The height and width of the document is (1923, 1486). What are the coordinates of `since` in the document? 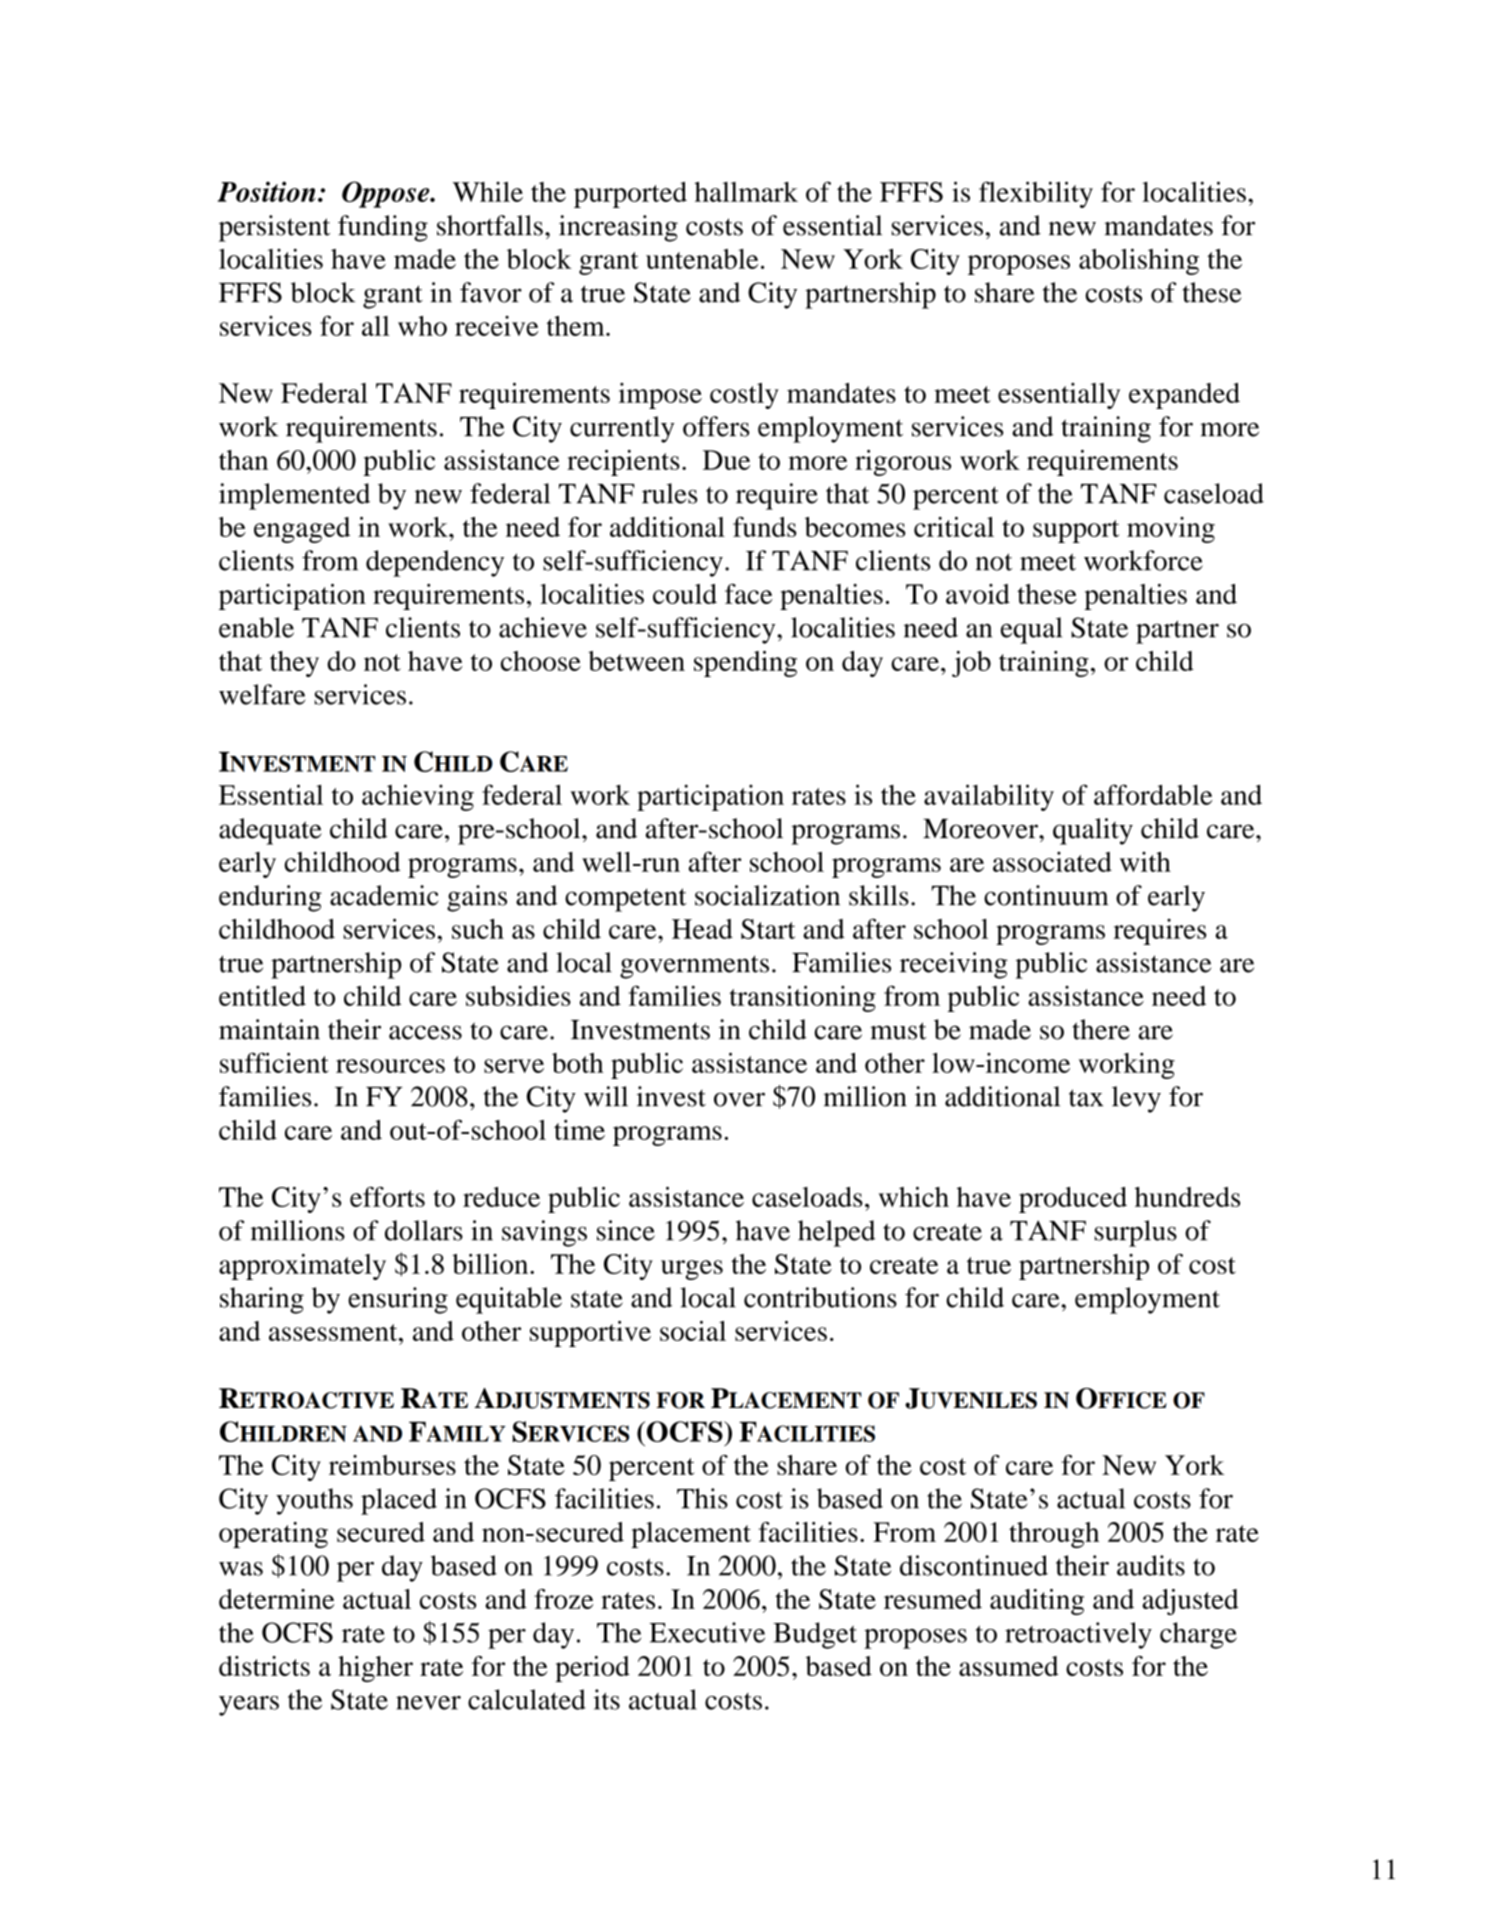 It's located at (626, 1230).
